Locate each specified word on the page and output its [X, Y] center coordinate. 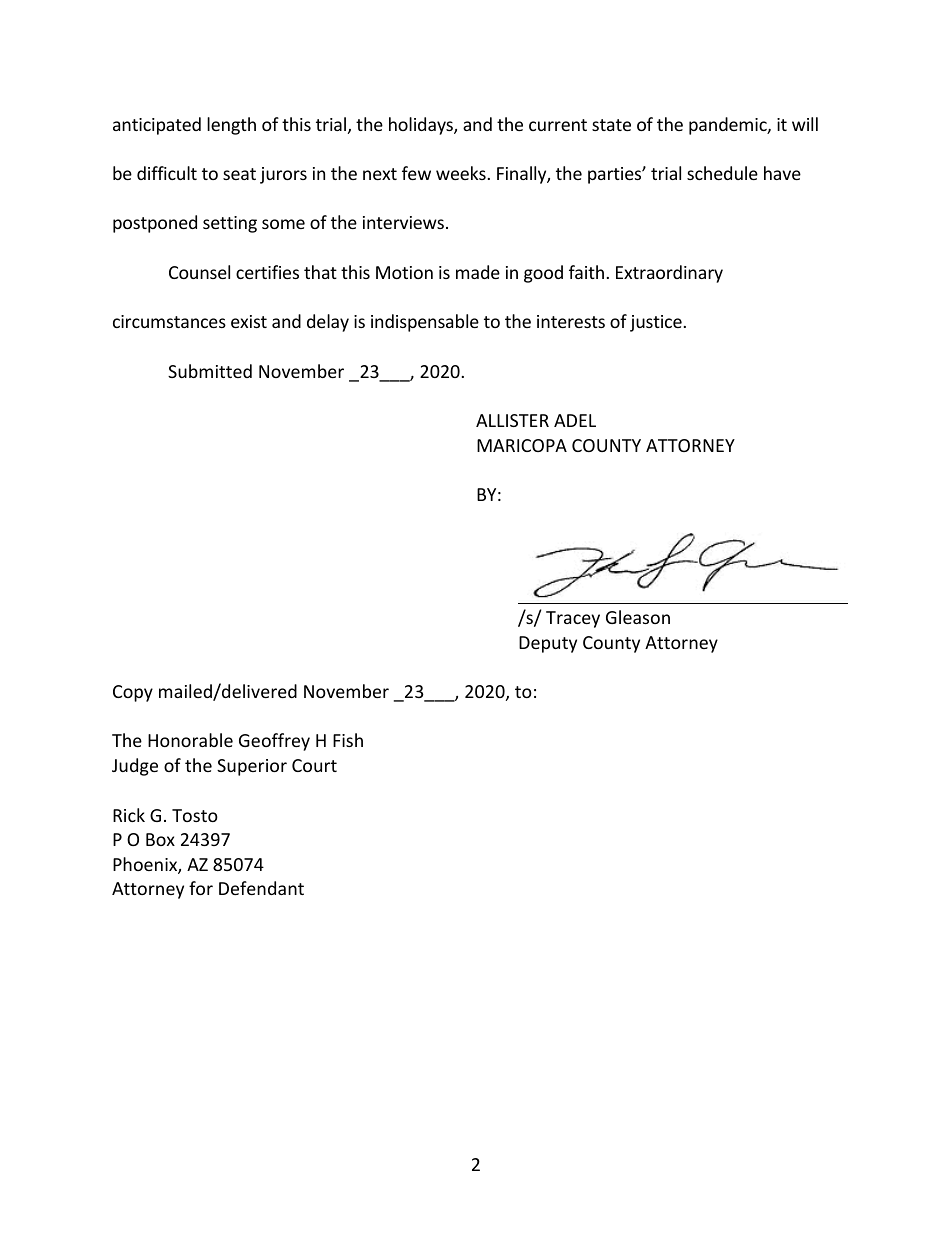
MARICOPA [522, 445]
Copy [133, 693]
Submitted [210, 371]
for [201, 888]
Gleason [638, 617]
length [231, 126]
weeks [461, 173]
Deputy [548, 644]
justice [656, 323]
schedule [722, 173]
